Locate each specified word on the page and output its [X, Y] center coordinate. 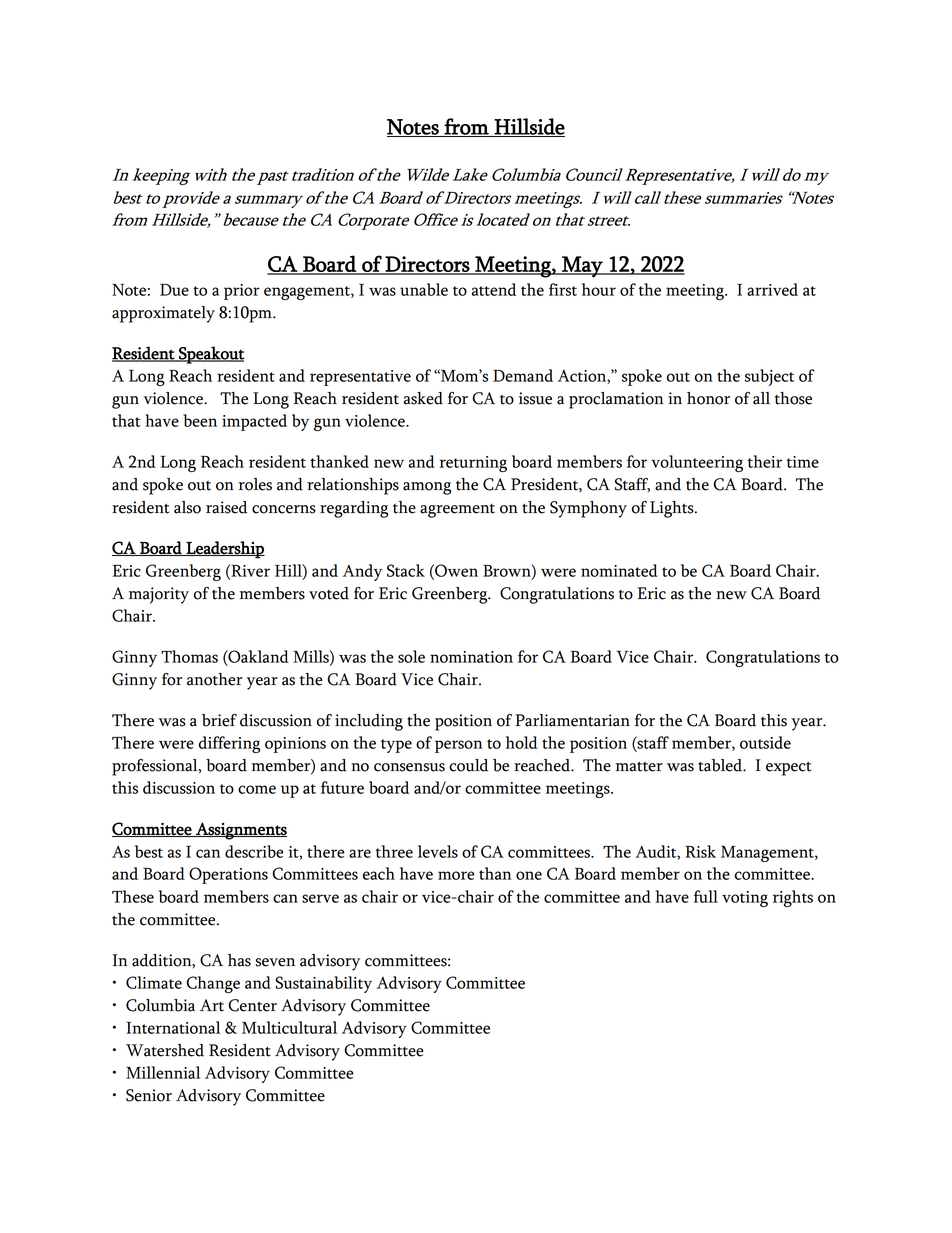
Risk [700, 851]
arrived [772, 289]
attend [494, 289]
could [468, 765]
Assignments [240, 831]
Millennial [163, 1072]
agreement [457, 511]
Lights [673, 509]
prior [242, 292]
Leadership [224, 550]
